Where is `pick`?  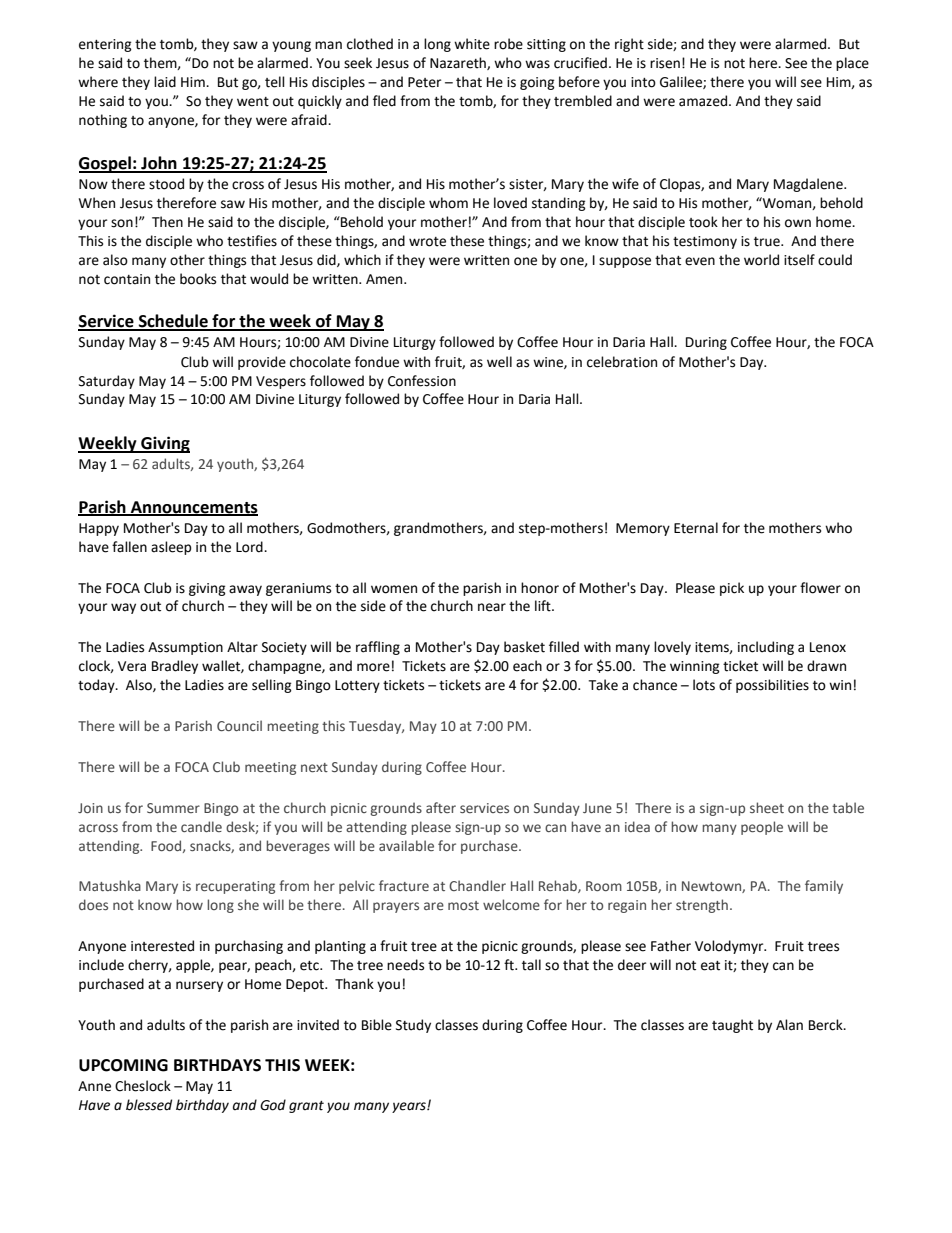 pick is located at coordinates (732, 589).
